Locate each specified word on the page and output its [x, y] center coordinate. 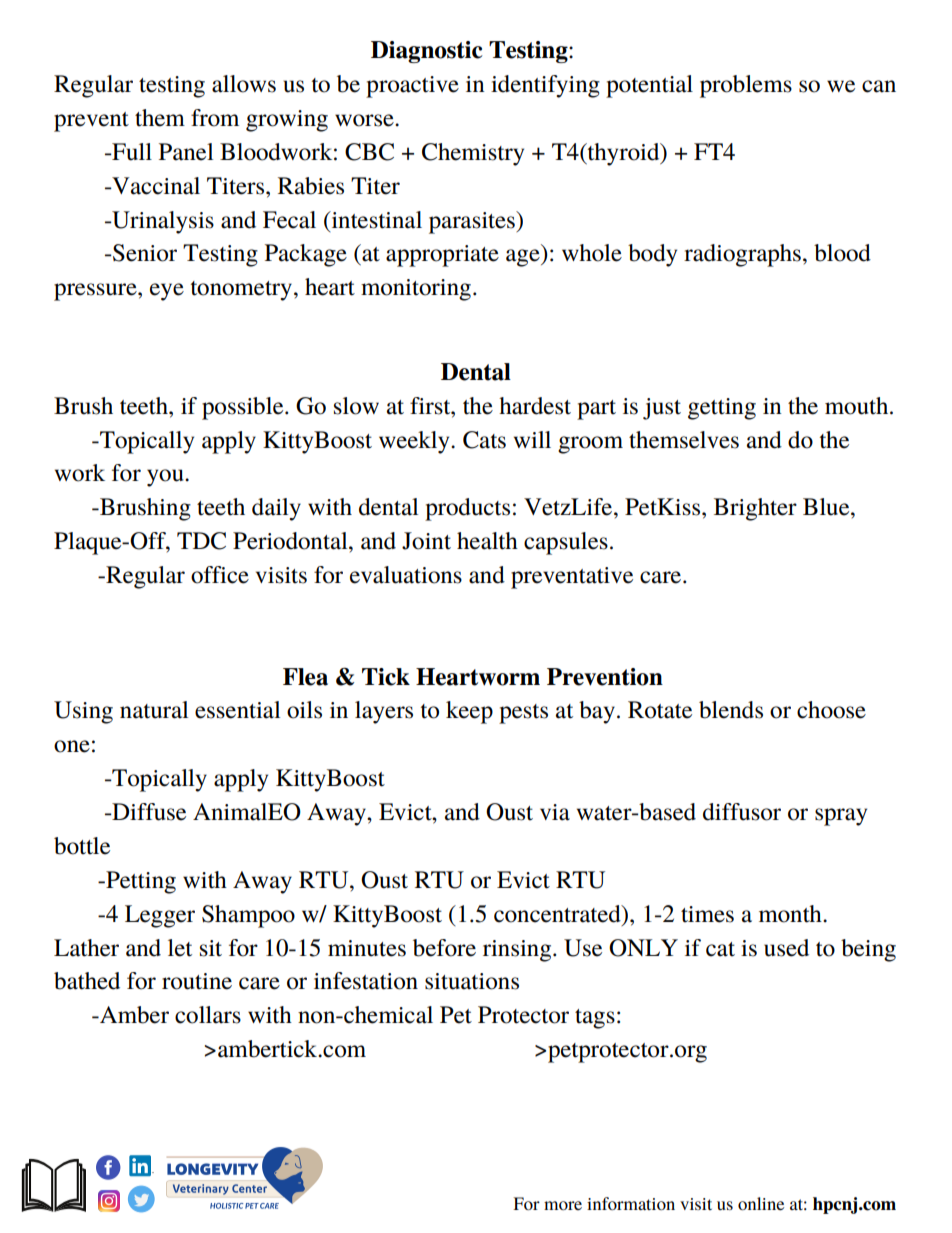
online [761, 1203]
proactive [412, 87]
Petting [140, 882]
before [444, 948]
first [431, 406]
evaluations [406, 575]
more [563, 1205]
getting [722, 409]
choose [831, 710]
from [215, 118]
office [220, 575]
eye [167, 292]
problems [746, 86]
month [791, 914]
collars [208, 1015]
